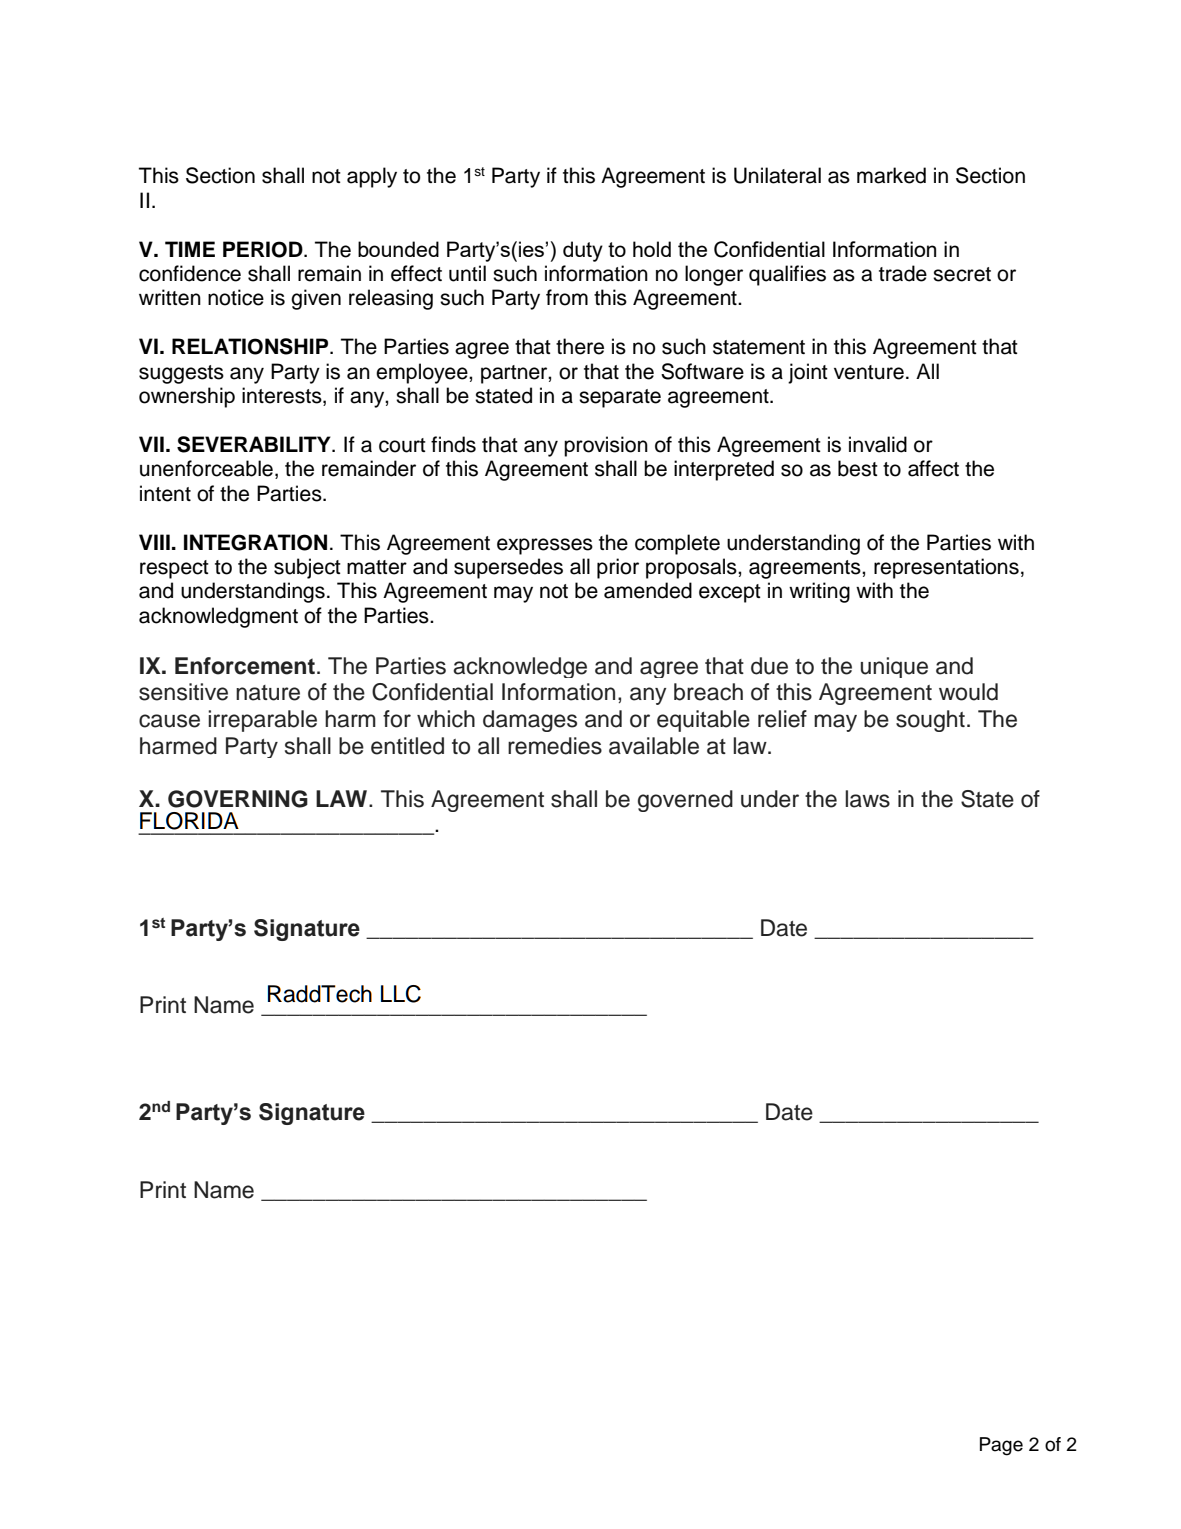 This document has width=1181, height=1529. Describe the element at coordinates (867, 799) in the document. I see `laws` at that location.
